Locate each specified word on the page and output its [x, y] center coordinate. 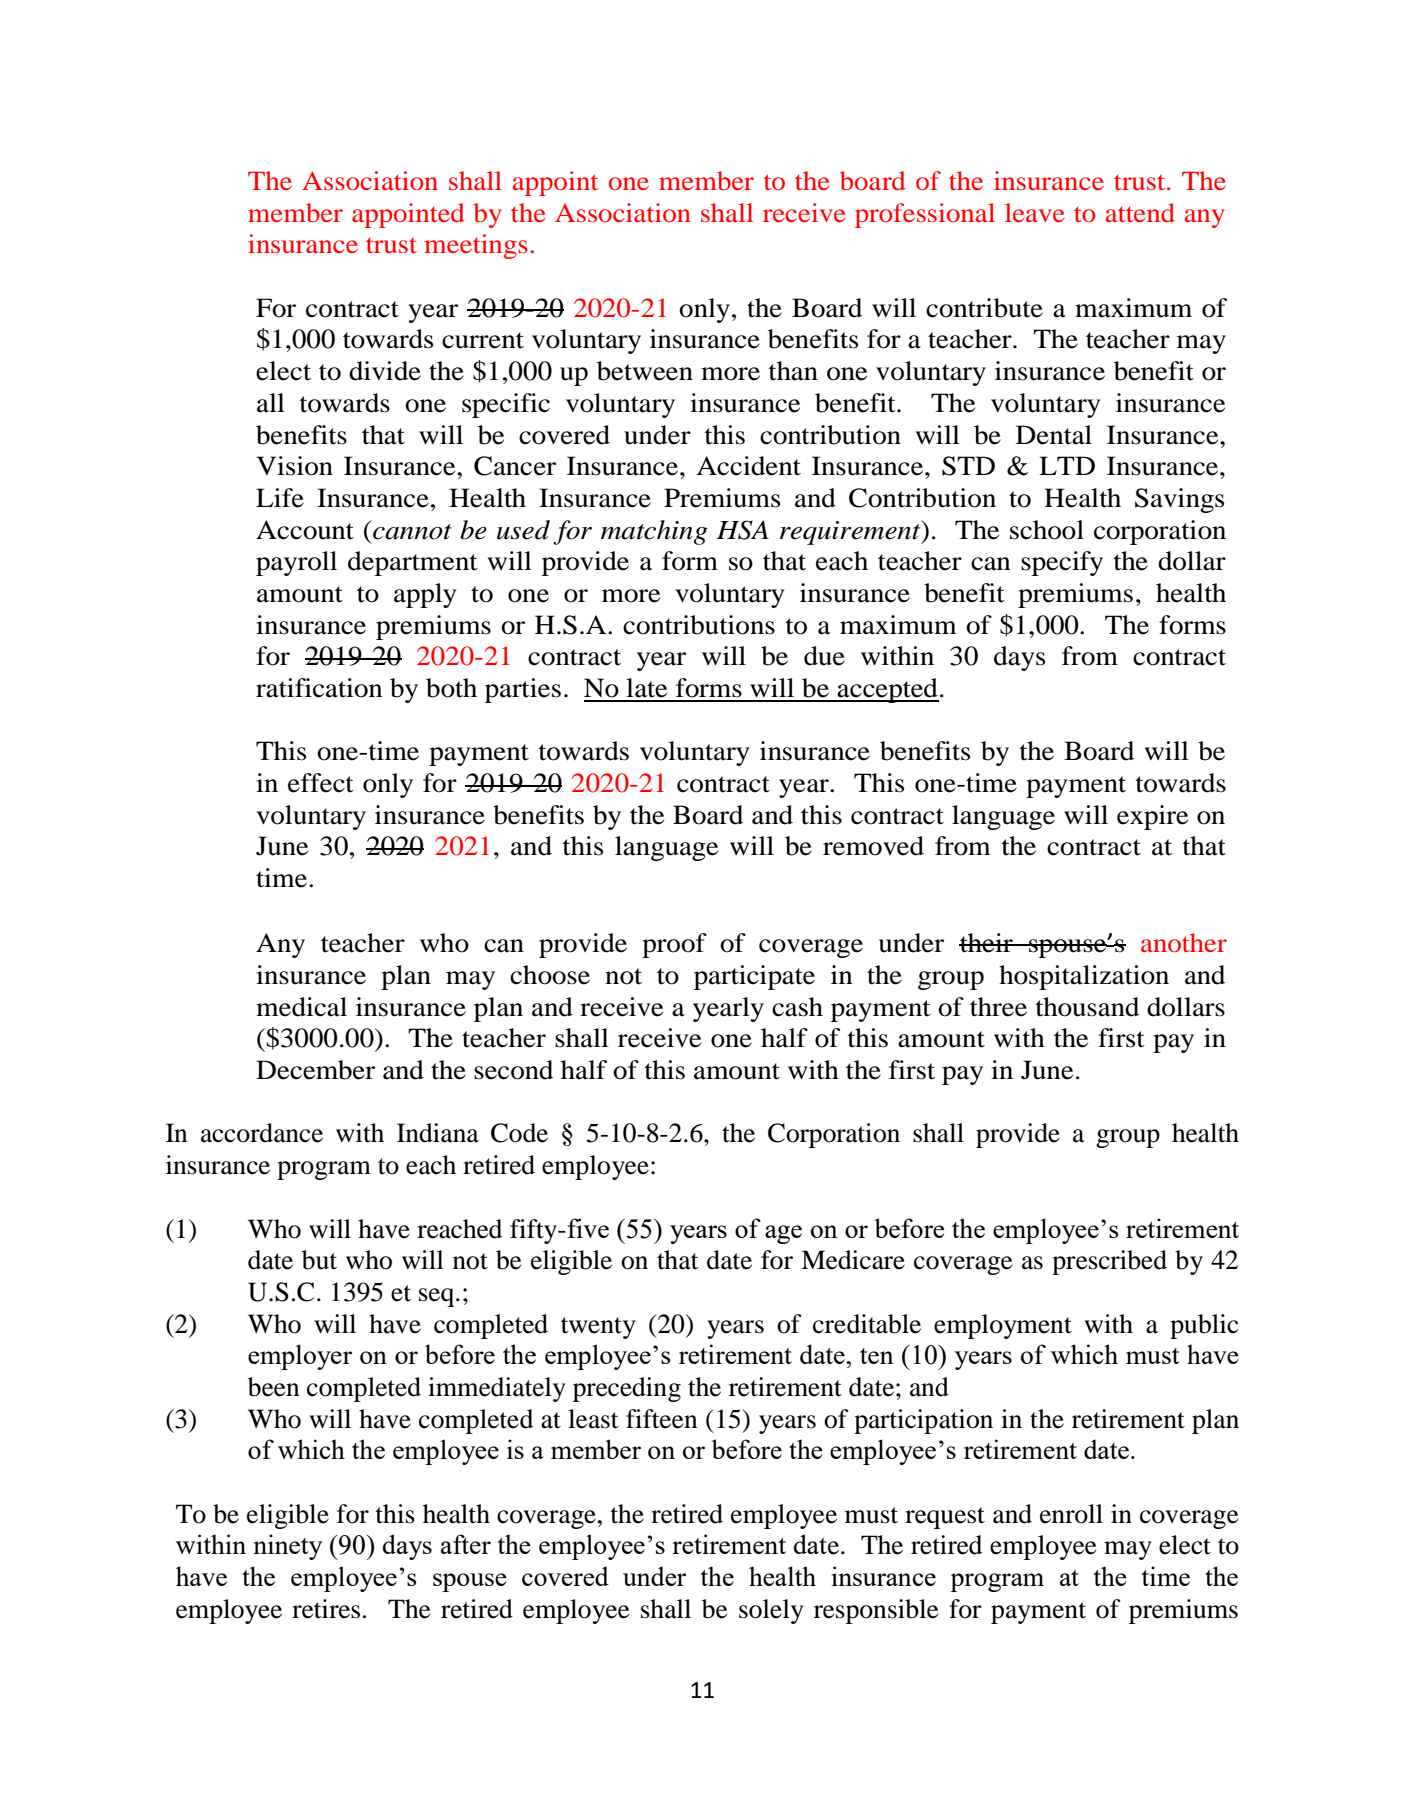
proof [674, 945]
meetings [476, 246]
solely [771, 1611]
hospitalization [1084, 977]
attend [1140, 213]
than [793, 371]
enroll [1071, 1514]
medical [301, 1007]
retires [326, 1609]
